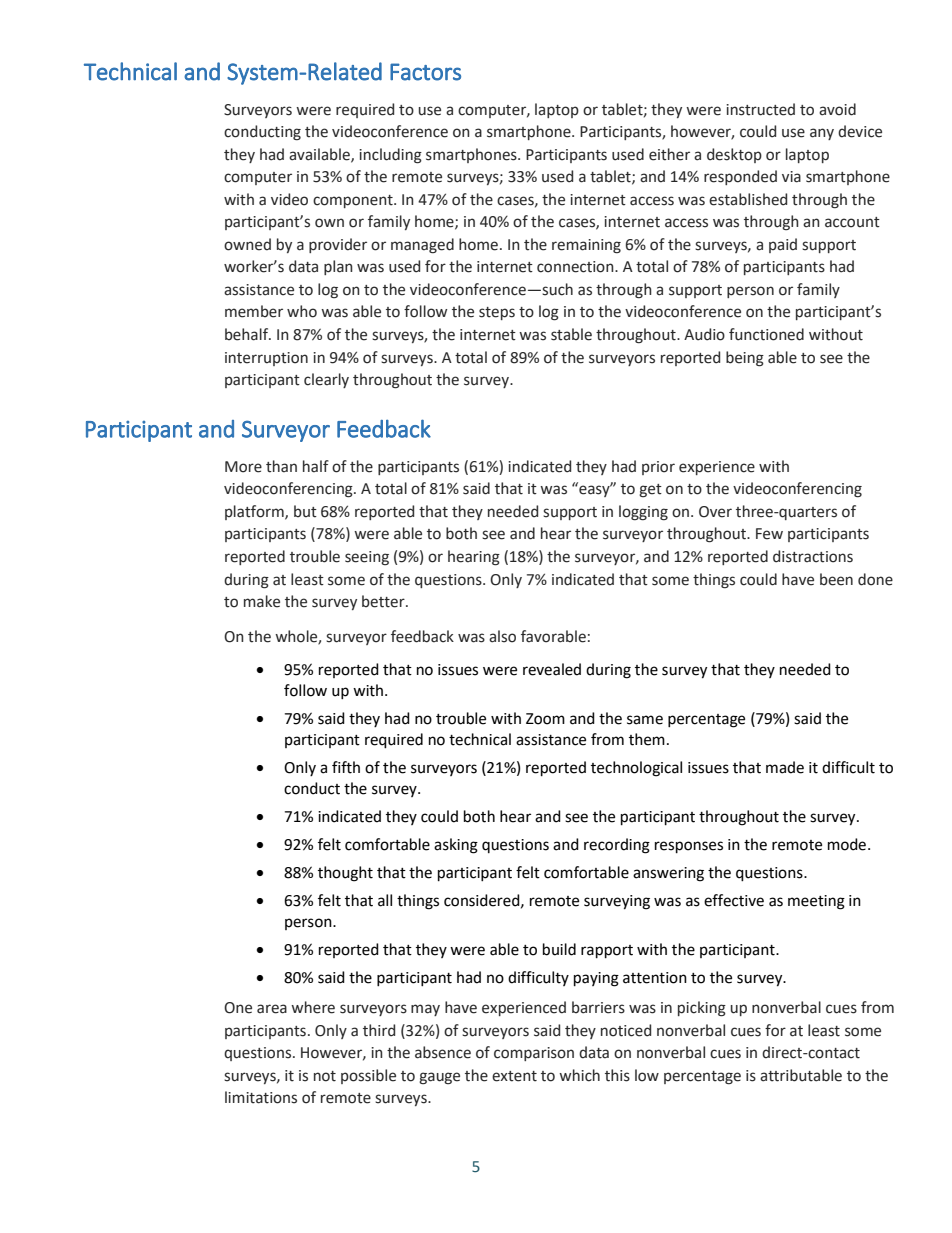  Describe the element at coordinates (669, 154) in the screenshot. I see `either` at that location.
